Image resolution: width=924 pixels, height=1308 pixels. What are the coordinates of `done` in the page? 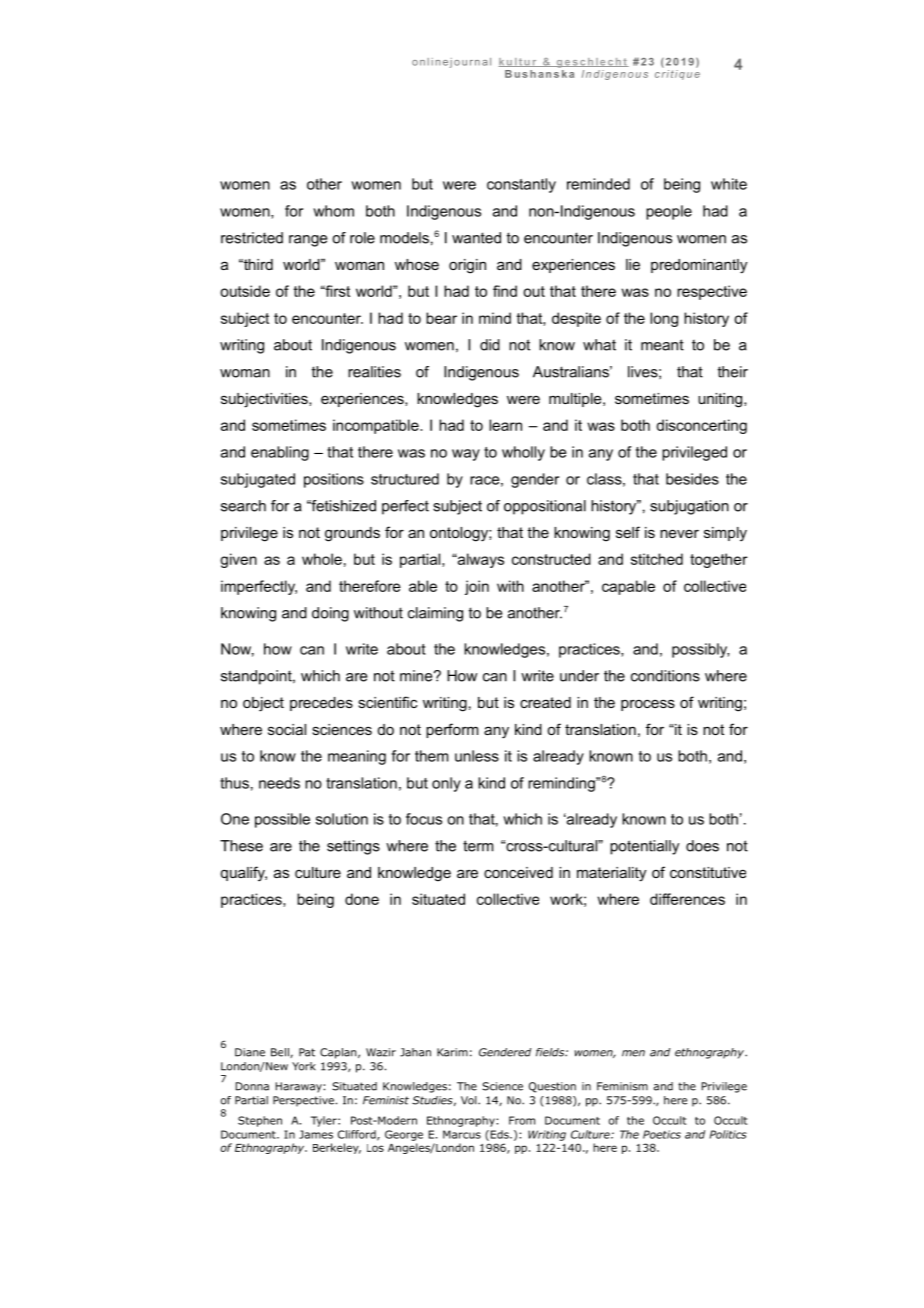 It's located at (362, 899).
